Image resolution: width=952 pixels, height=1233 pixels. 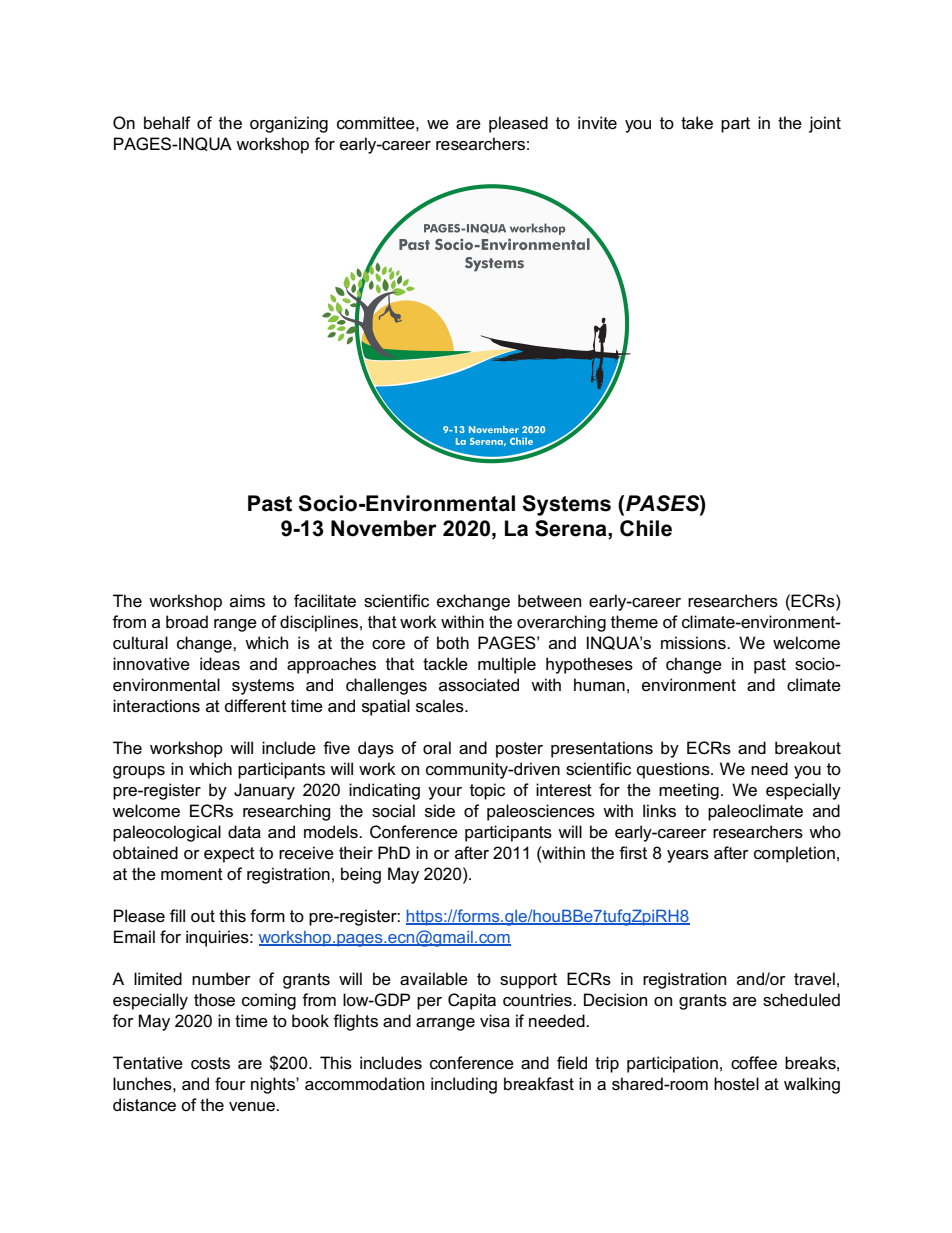 I want to click on missions, so click(x=694, y=643).
